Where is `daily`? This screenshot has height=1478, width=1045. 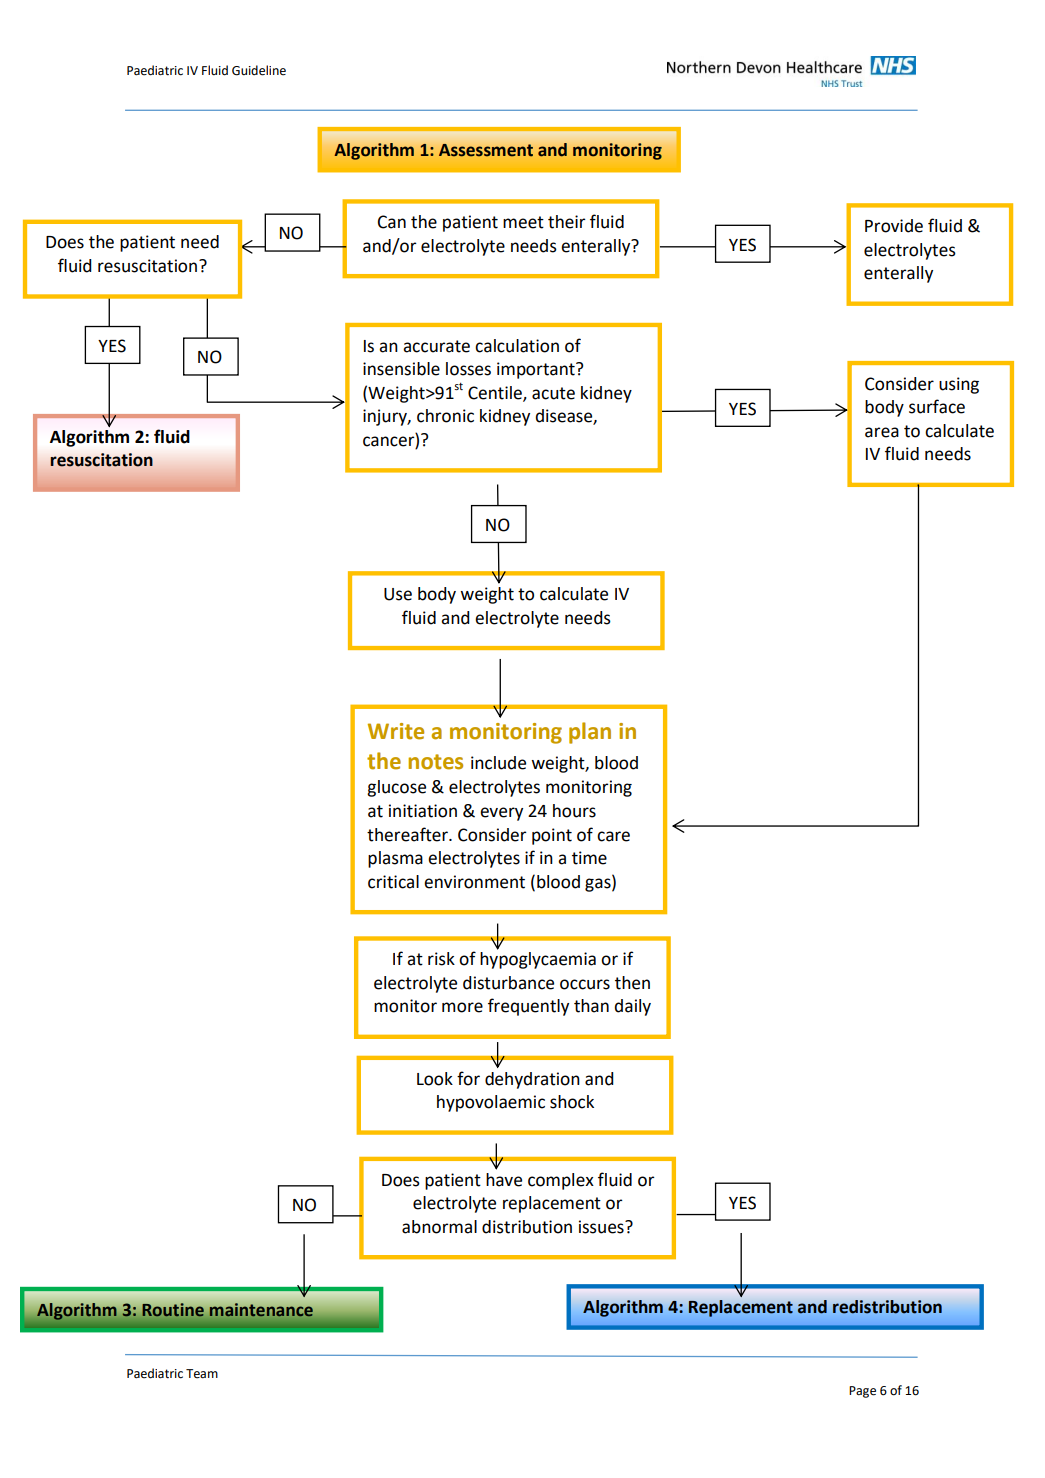 daily is located at coordinates (632, 1007).
